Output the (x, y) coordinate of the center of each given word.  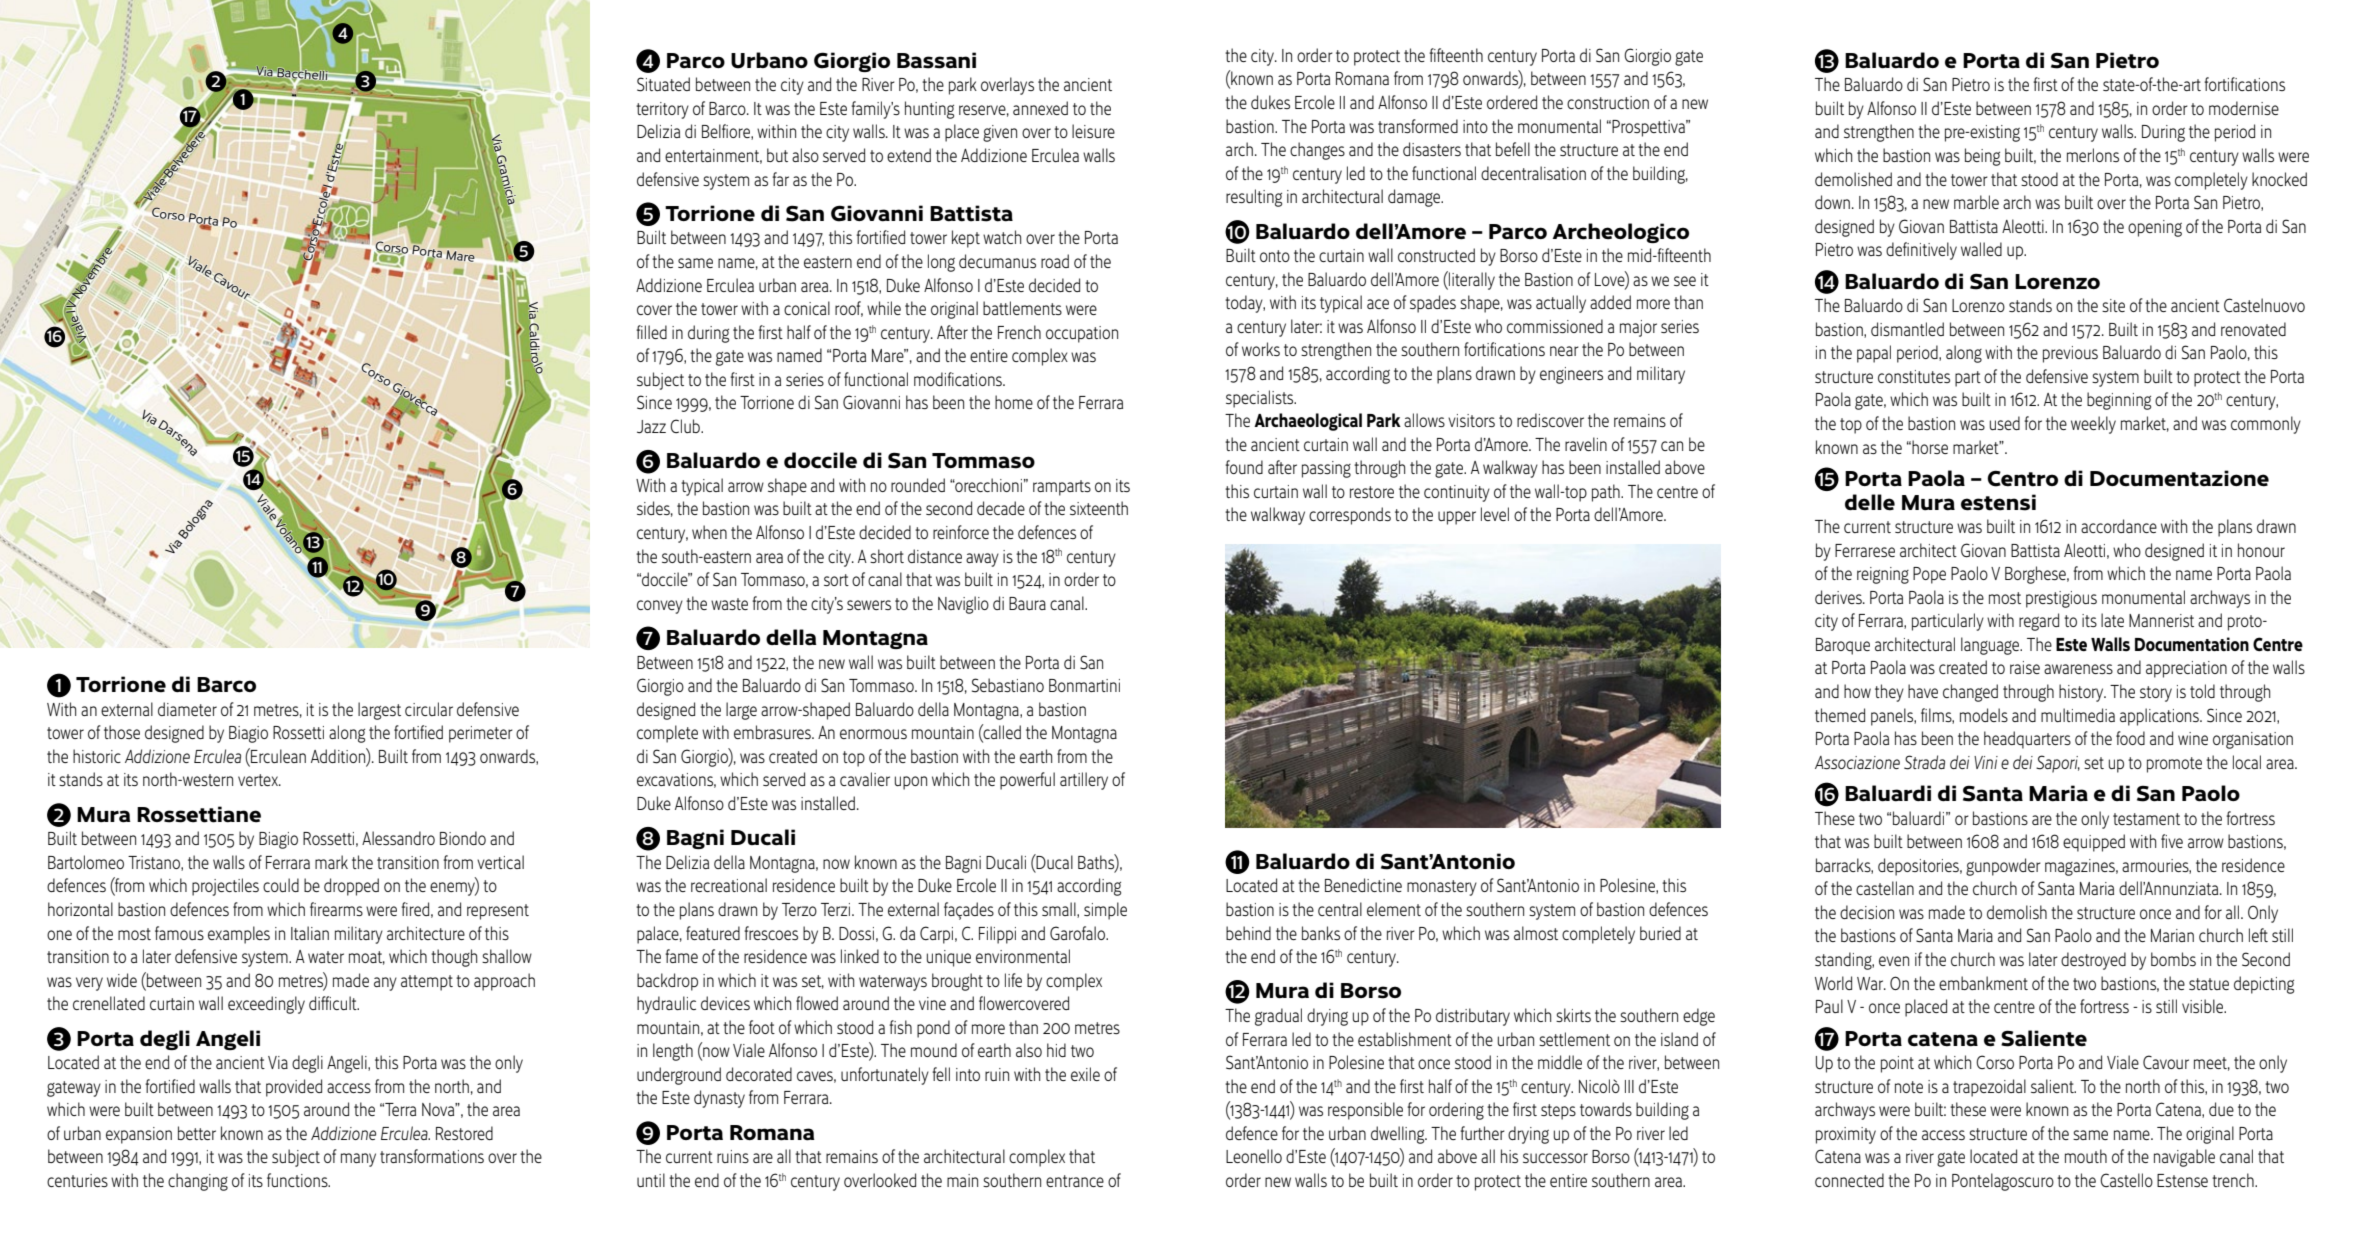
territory (662, 110)
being (1982, 157)
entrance (1075, 1181)
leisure (1093, 131)
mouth (2086, 1156)
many (358, 1160)
